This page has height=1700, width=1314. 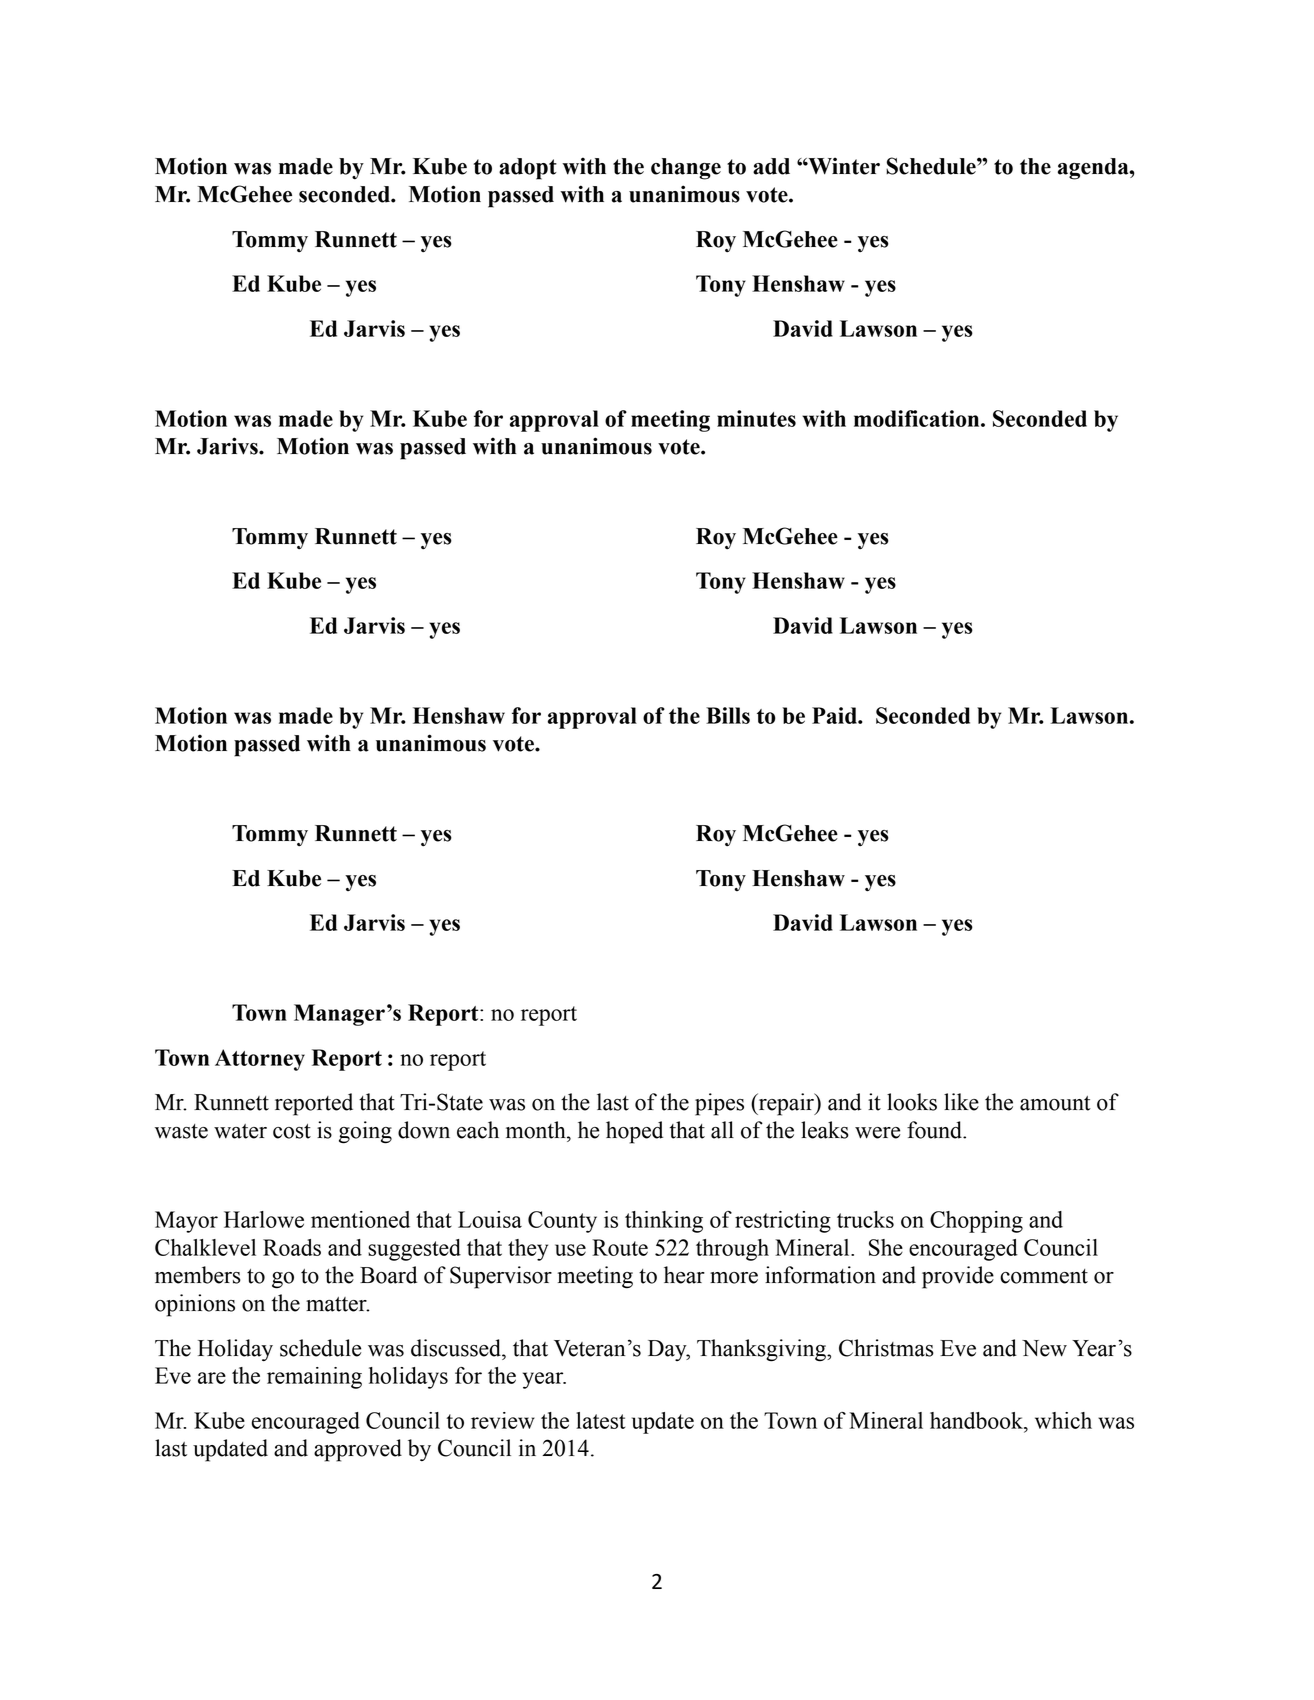 I want to click on latest, so click(x=600, y=1420).
